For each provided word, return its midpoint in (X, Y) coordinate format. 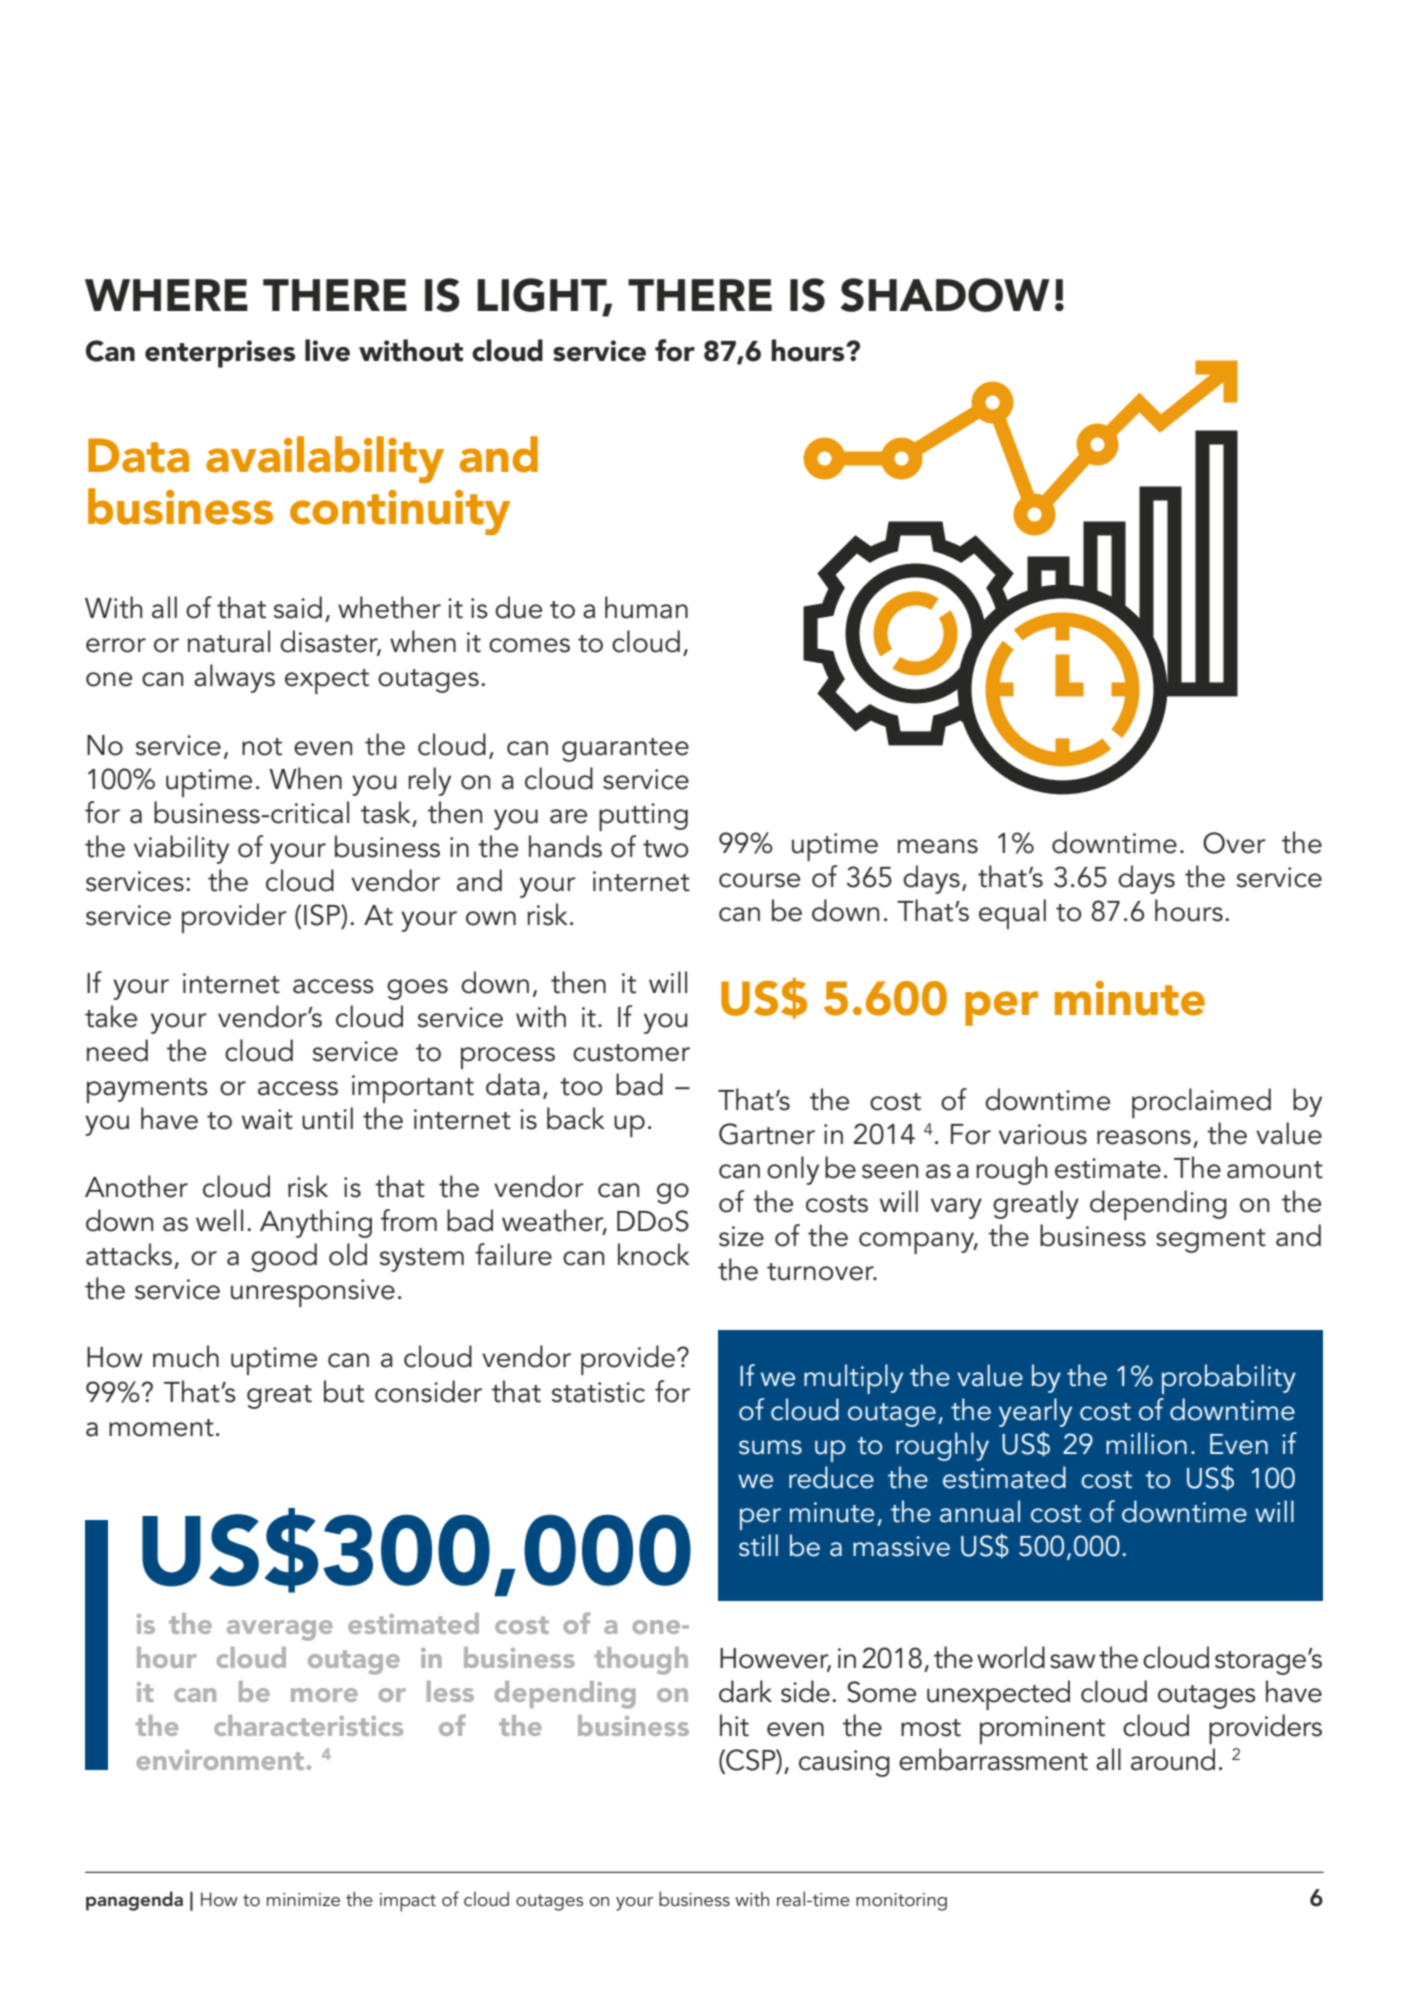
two (666, 849)
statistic (598, 1392)
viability (181, 849)
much (186, 1356)
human (646, 607)
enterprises (220, 354)
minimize (303, 1899)
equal (1012, 914)
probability (1229, 1379)
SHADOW (945, 295)
